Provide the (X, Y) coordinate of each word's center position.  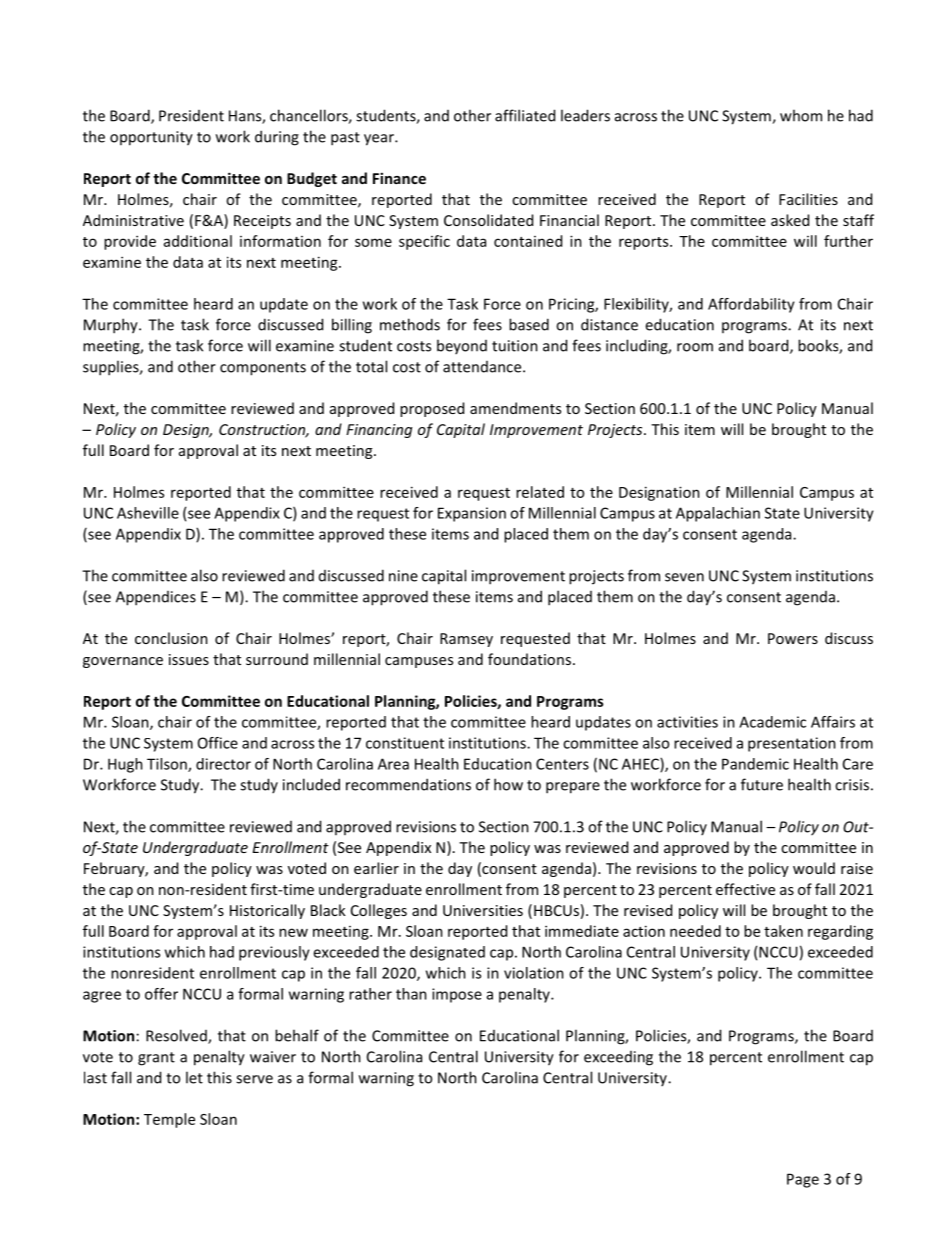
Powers (793, 638)
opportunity (151, 138)
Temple (169, 1120)
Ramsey (466, 640)
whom (801, 115)
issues (189, 659)
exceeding (618, 1058)
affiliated (525, 115)
